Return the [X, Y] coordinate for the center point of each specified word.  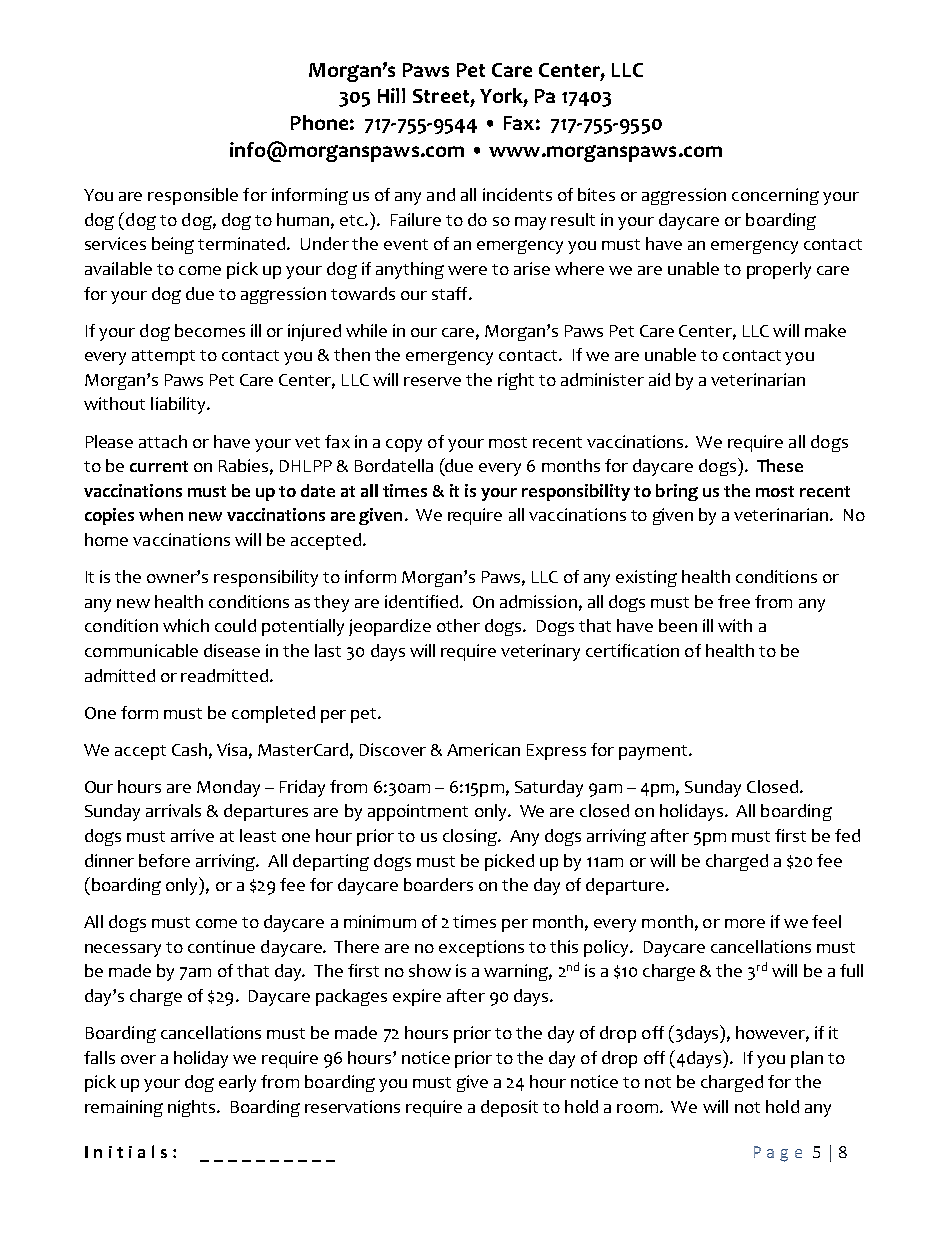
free [734, 601]
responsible [193, 196]
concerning [775, 196]
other [458, 625]
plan [807, 1059]
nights [193, 1108]
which [186, 625]
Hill [391, 95]
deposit [509, 1108]
